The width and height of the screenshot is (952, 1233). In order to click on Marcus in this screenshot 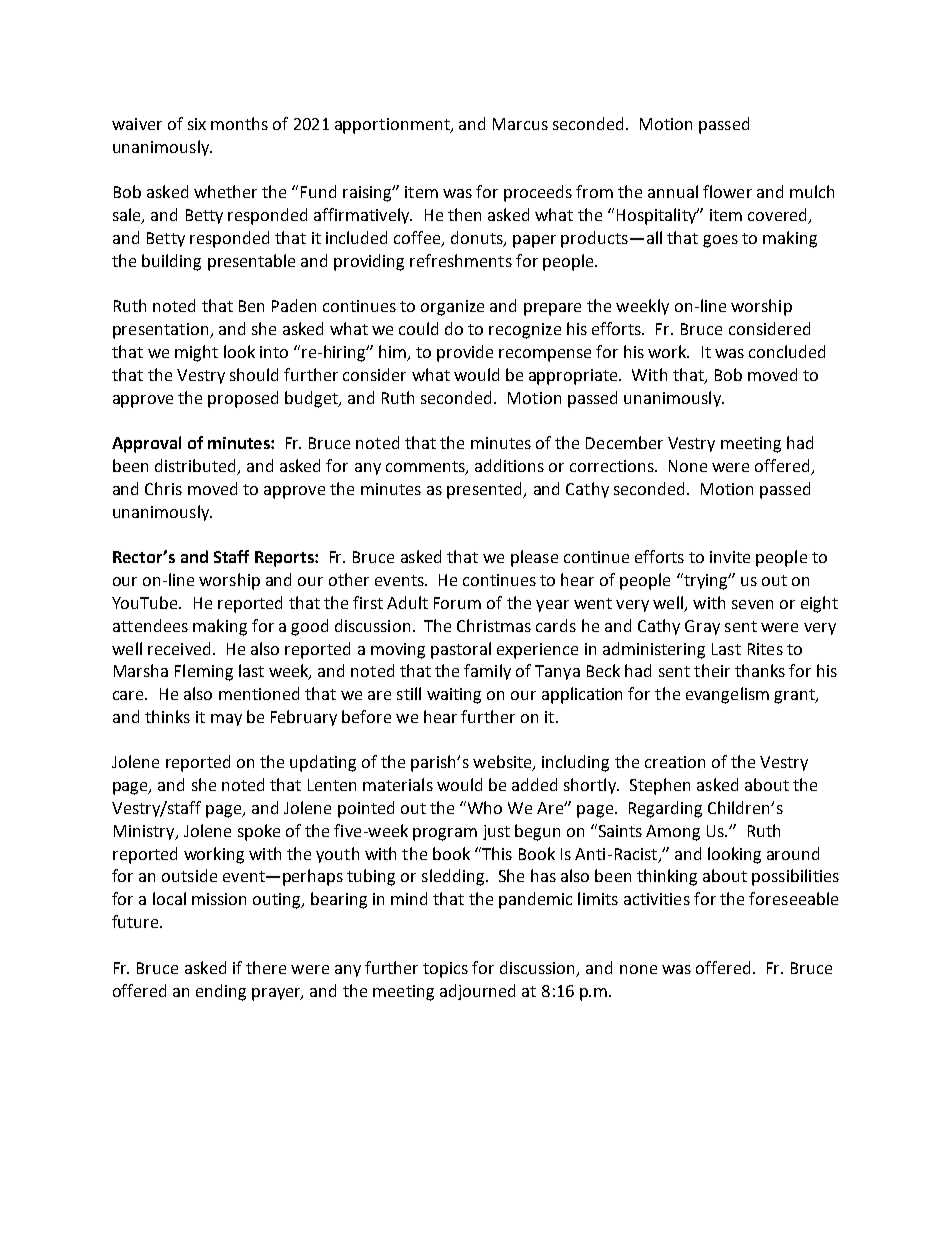, I will do `click(520, 124)`.
